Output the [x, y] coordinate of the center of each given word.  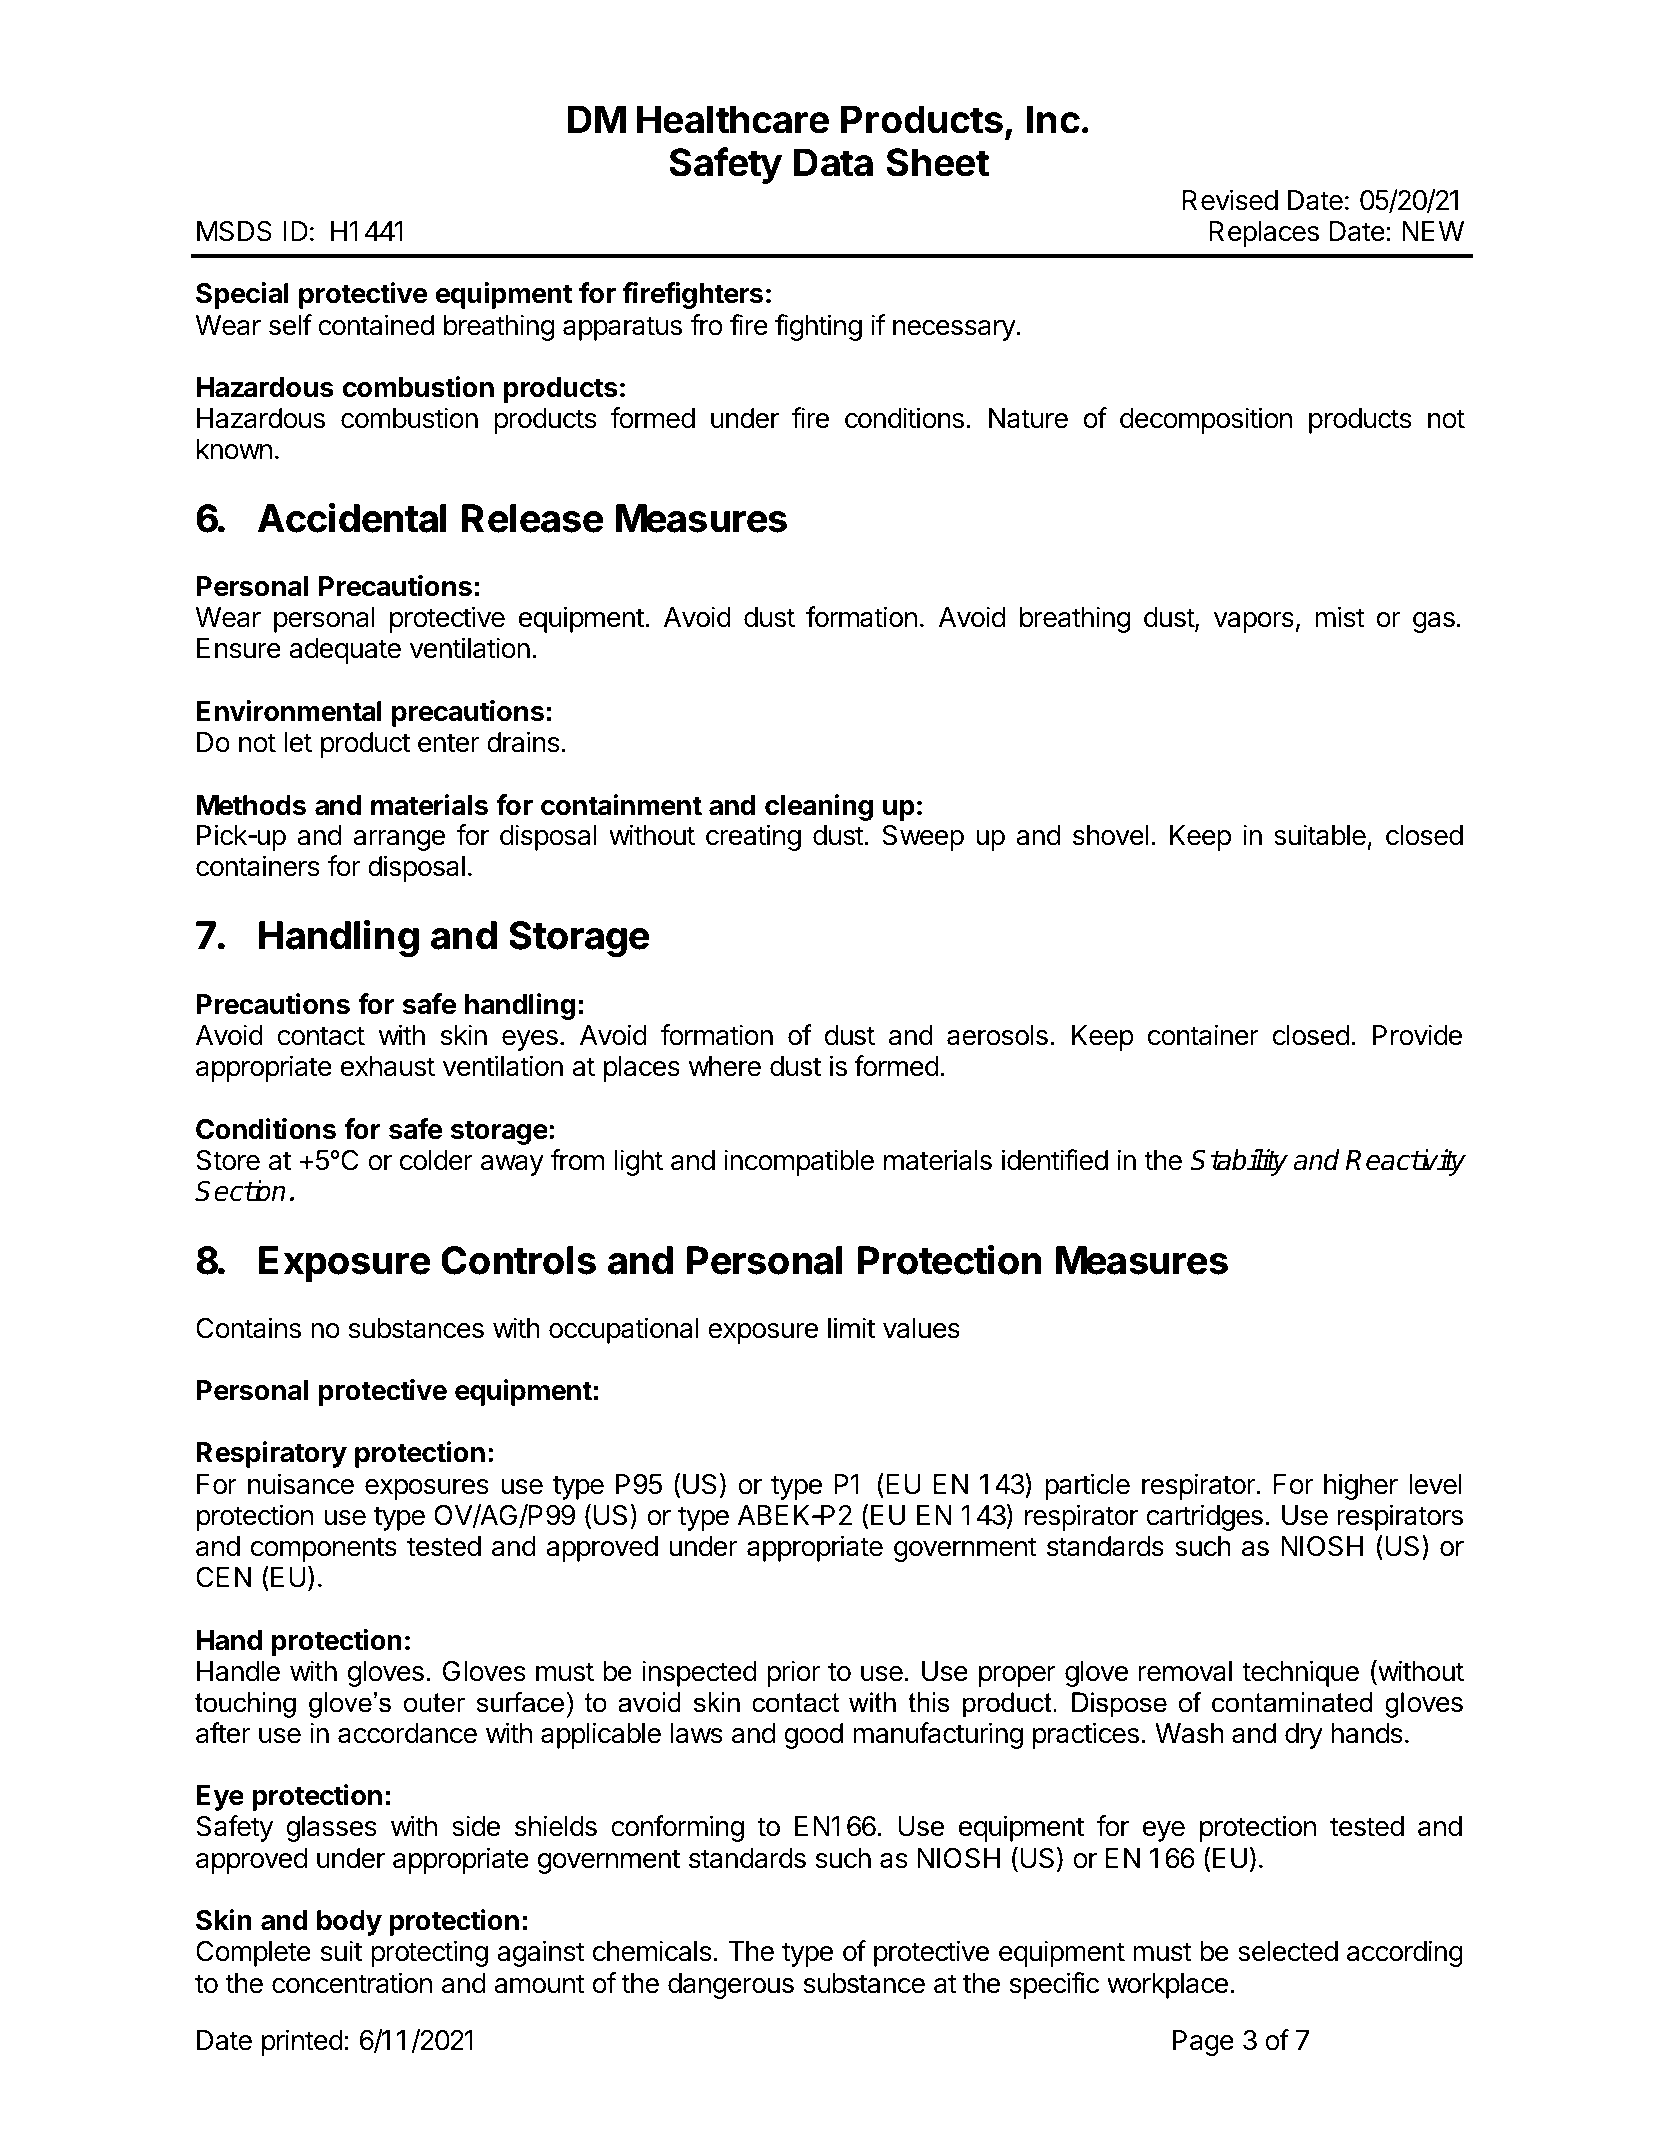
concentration [352, 1983]
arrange [399, 840]
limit [851, 1327]
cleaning [819, 807]
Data [833, 162]
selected [1288, 1951]
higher [1361, 1486]
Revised [1230, 200]
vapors [1254, 622]
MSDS [234, 231]
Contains [248, 1328]
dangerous [731, 1986]
